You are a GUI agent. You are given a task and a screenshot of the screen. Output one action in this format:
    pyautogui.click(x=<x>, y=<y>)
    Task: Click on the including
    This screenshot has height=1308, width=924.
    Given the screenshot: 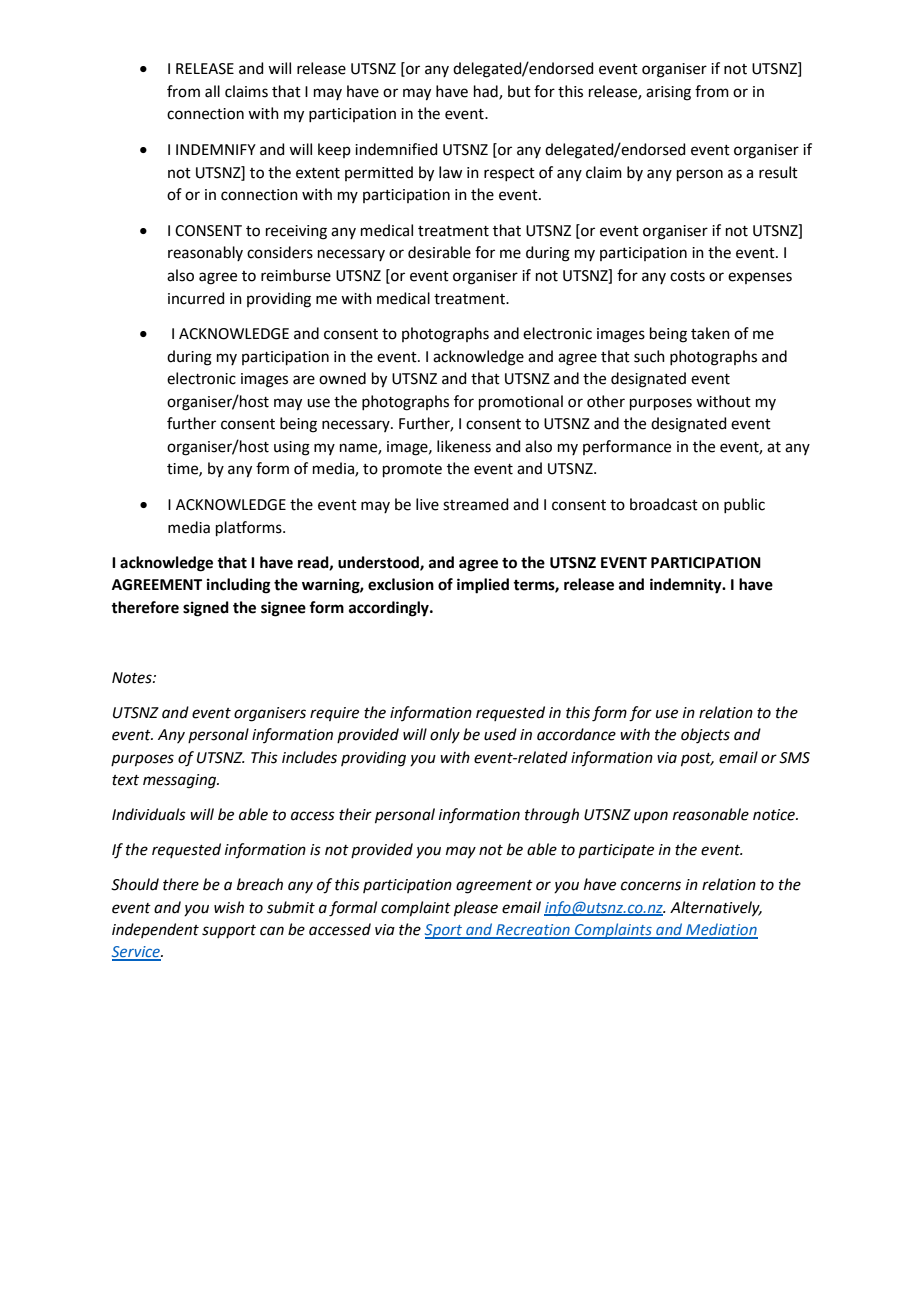 What is the action you would take?
    pyautogui.click(x=239, y=586)
